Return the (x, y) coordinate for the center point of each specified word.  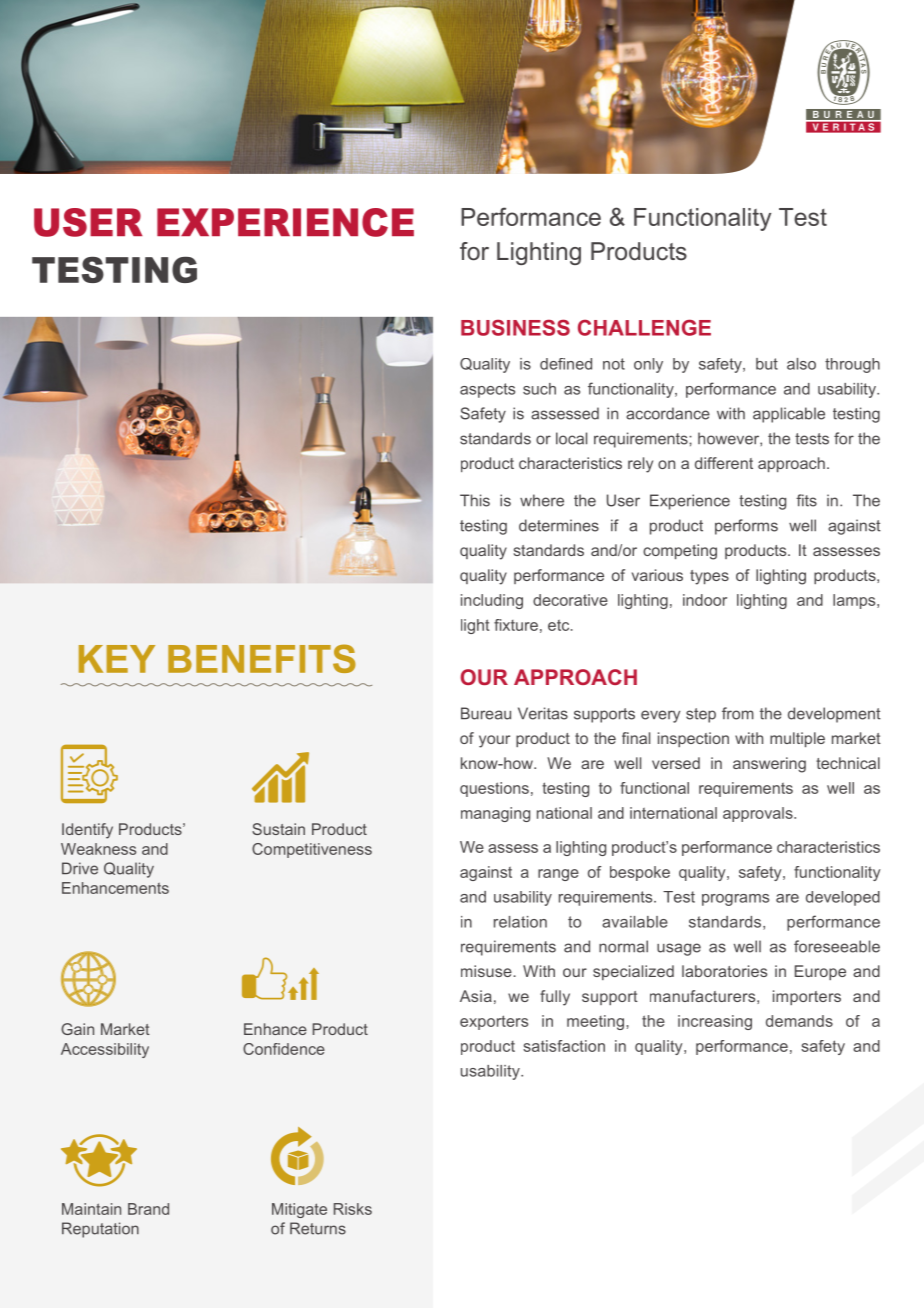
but (767, 364)
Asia (476, 996)
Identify (87, 831)
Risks (353, 1209)
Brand (148, 1209)
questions (494, 789)
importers (807, 997)
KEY (117, 659)
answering (769, 765)
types (709, 577)
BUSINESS (515, 327)
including (492, 601)
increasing (715, 1022)
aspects (487, 390)
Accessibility (105, 1050)
